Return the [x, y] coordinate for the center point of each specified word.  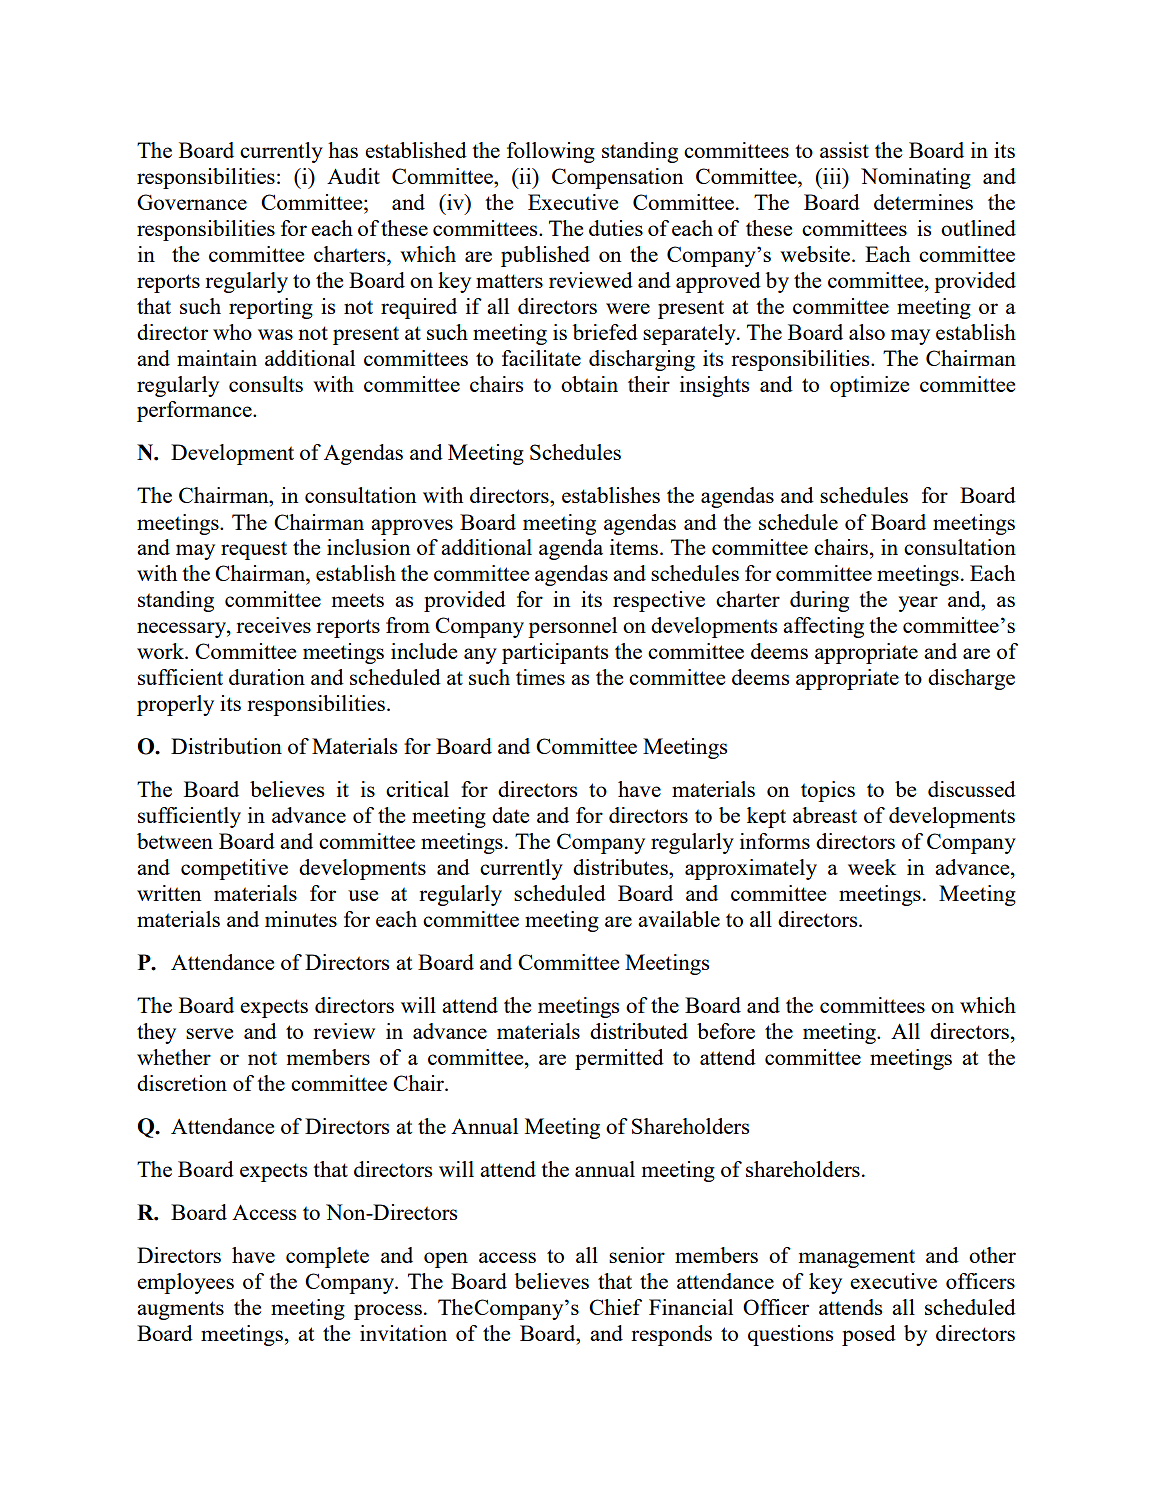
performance [195, 411]
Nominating [916, 178]
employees [185, 1283]
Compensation [617, 178]
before [726, 1031]
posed [869, 1335]
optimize [869, 386]
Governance [192, 202]
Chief [615, 1307]
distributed [639, 1031]
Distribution [226, 746]
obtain [589, 384]
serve [209, 1033]
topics [828, 791]
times [540, 677]
